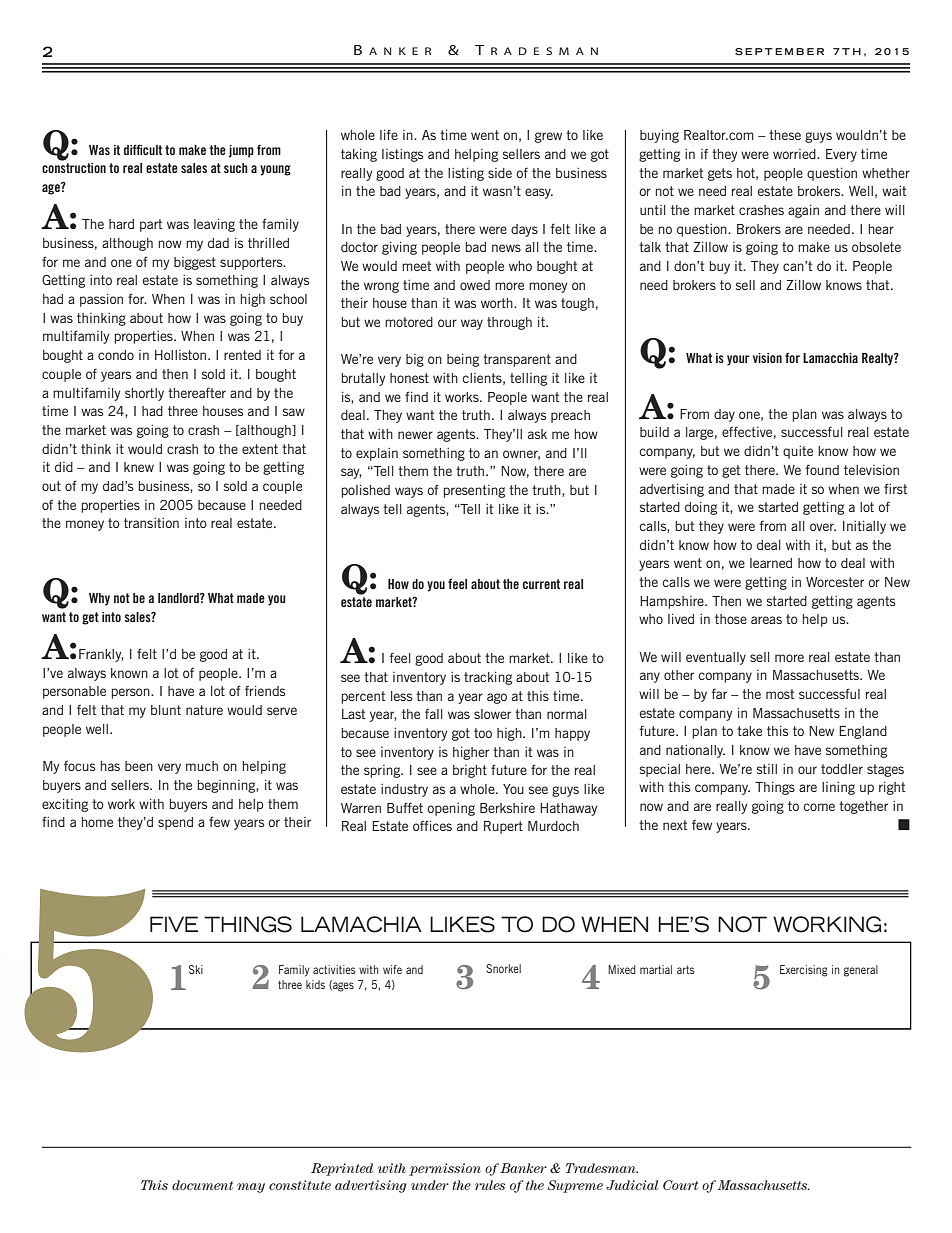 The height and width of the screenshot is (1233, 952). I want to click on spend, so click(175, 823).
